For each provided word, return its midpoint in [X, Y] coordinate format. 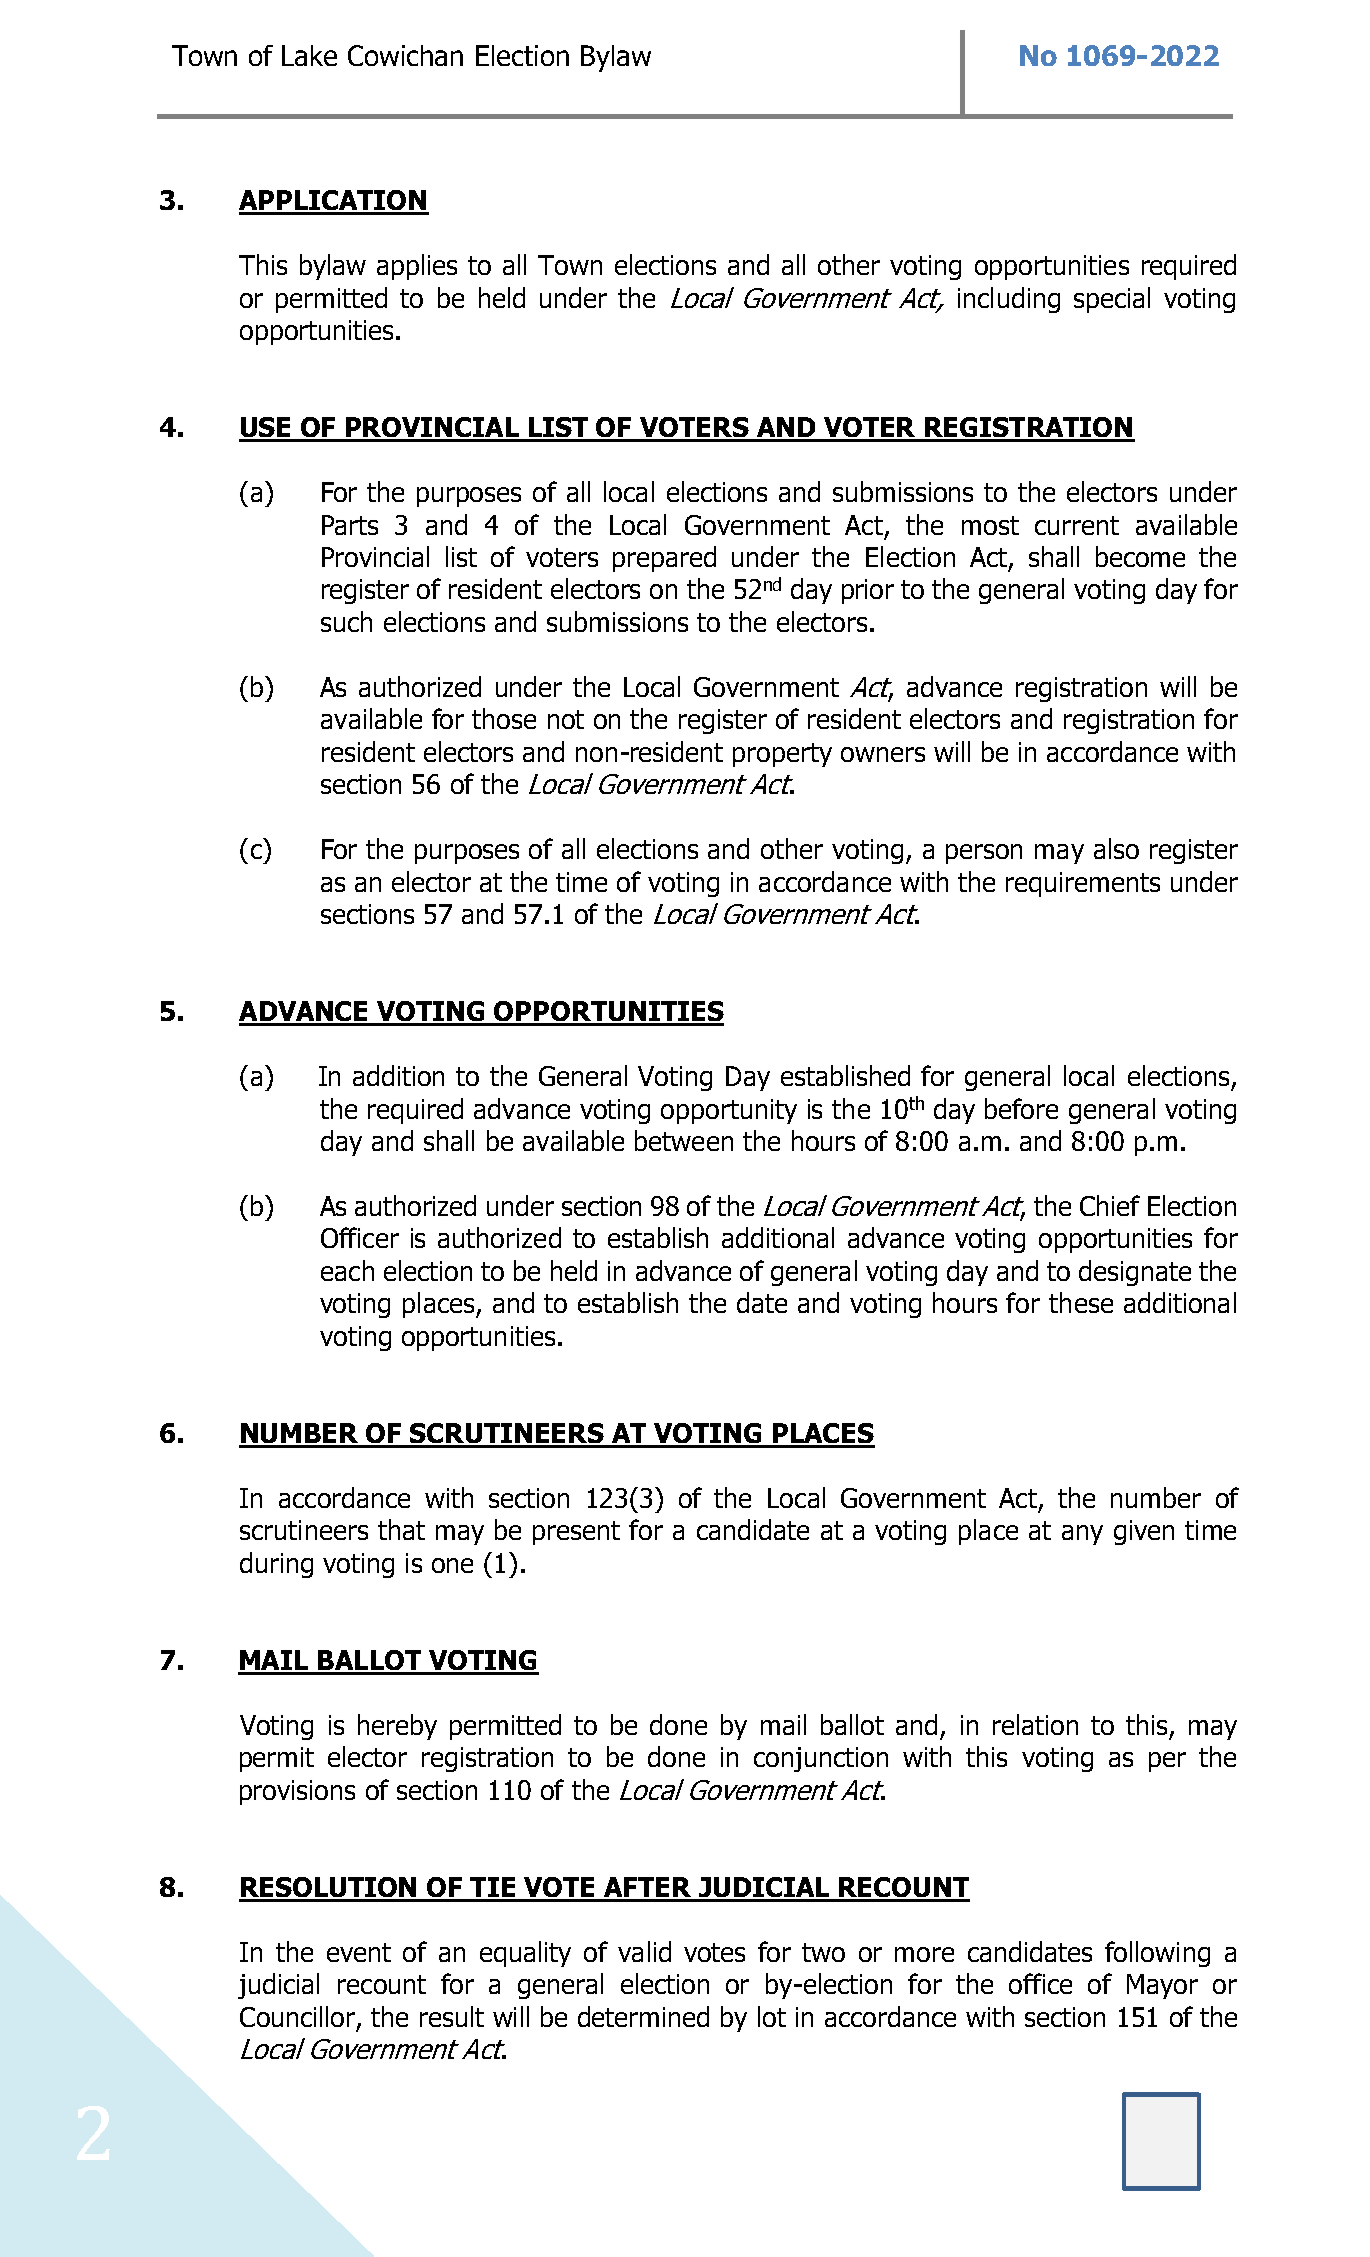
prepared [664, 559]
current [1077, 525]
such [346, 621]
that [401, 1529]
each [347, 1270]
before [1021, 1108]
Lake [309, 55]
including [1009, 300]
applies [417, 267]
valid [644, 1951]
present [576, 1533]
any [1082, 1535]
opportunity [729, 1111]
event [359, 1952]
